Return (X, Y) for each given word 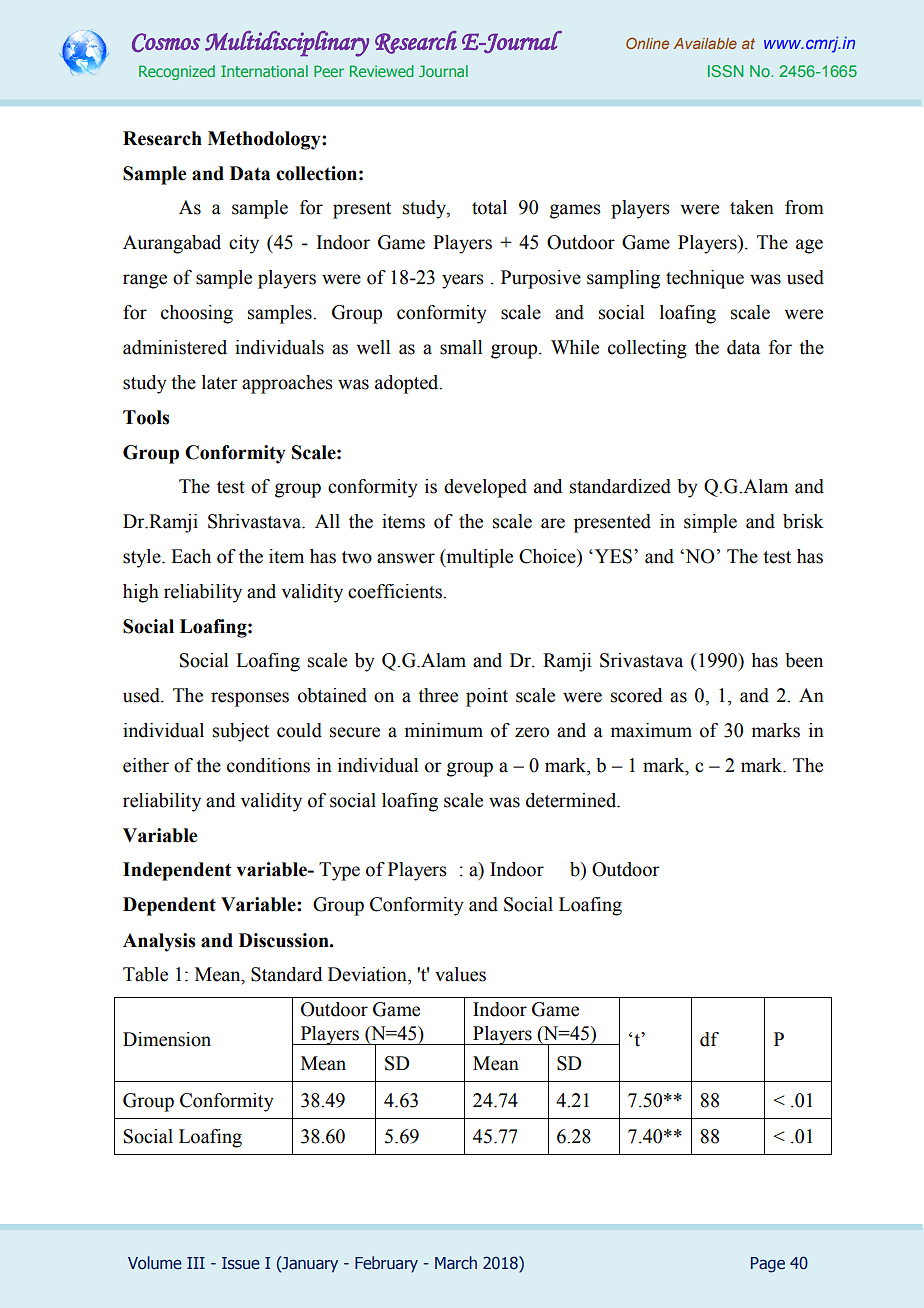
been (804, 660)
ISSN (725, 71)
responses (250, 699)
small (461, 347)
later (220, 382)
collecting (647, 349)
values (460, 974)
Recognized (177, 72)
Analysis (159, 942)
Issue (241, 1263)
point (487, 697)
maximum (651, 730)
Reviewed (381, 71)
